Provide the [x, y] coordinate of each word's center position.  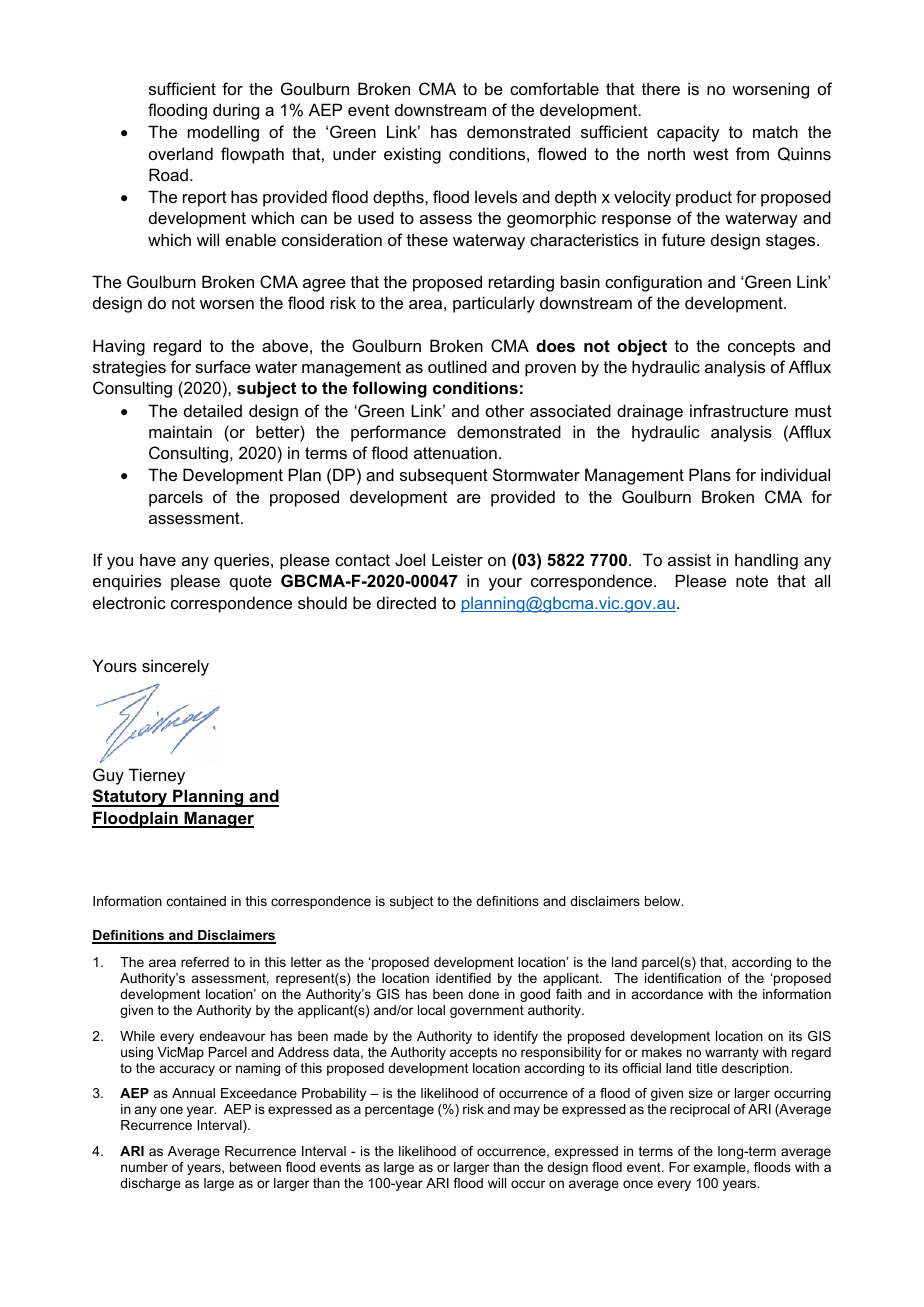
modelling [223, 133]
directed [406, 602]
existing [412, 155]
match [775, 131]
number [144, 1167]
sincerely [175, 667]
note [752, 581]
